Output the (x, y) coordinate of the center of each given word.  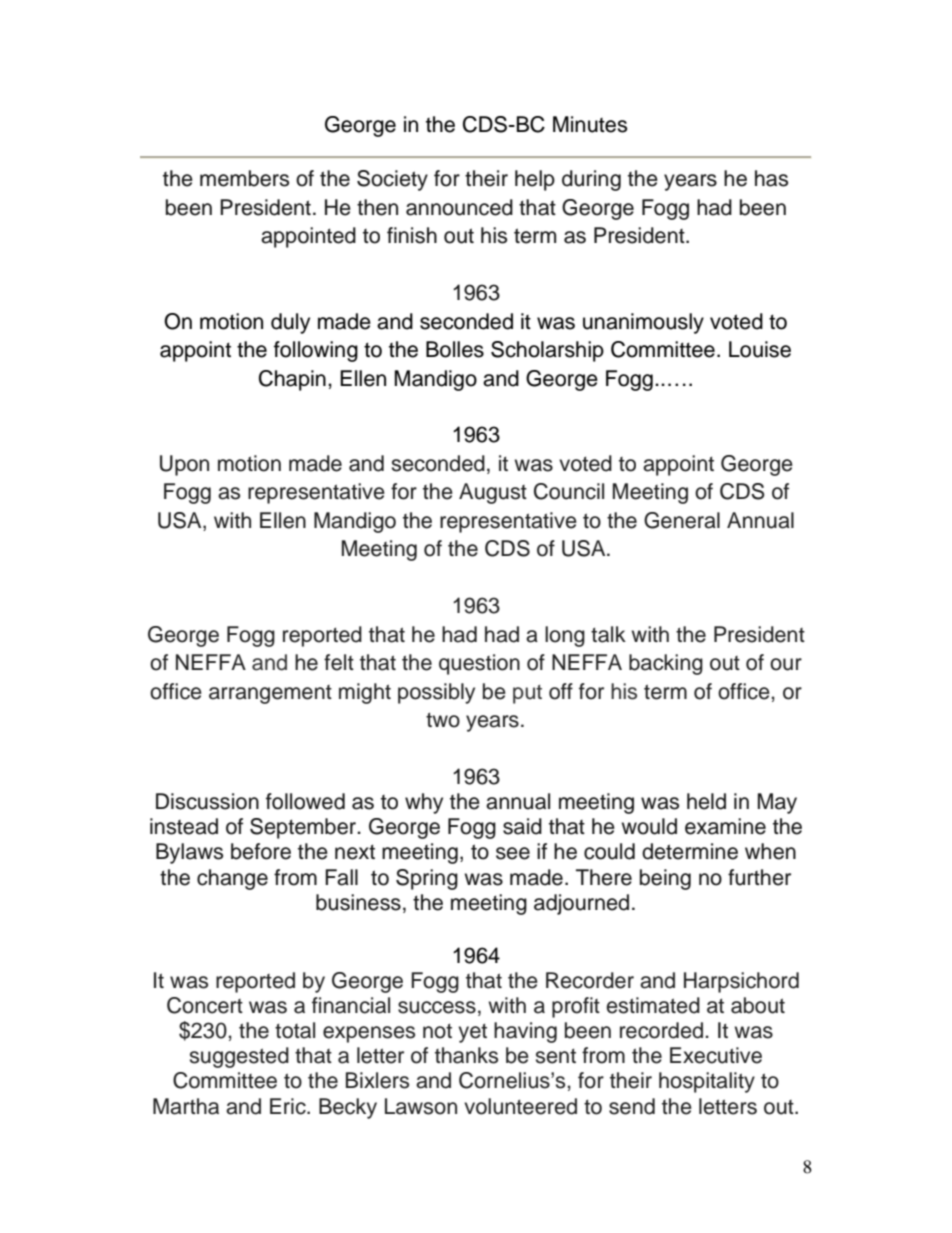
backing (666, 664)
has (771, 178)
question (479, 664)
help (535, 180)
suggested (239, 1057)
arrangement (270, 694)
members (244, 178)
